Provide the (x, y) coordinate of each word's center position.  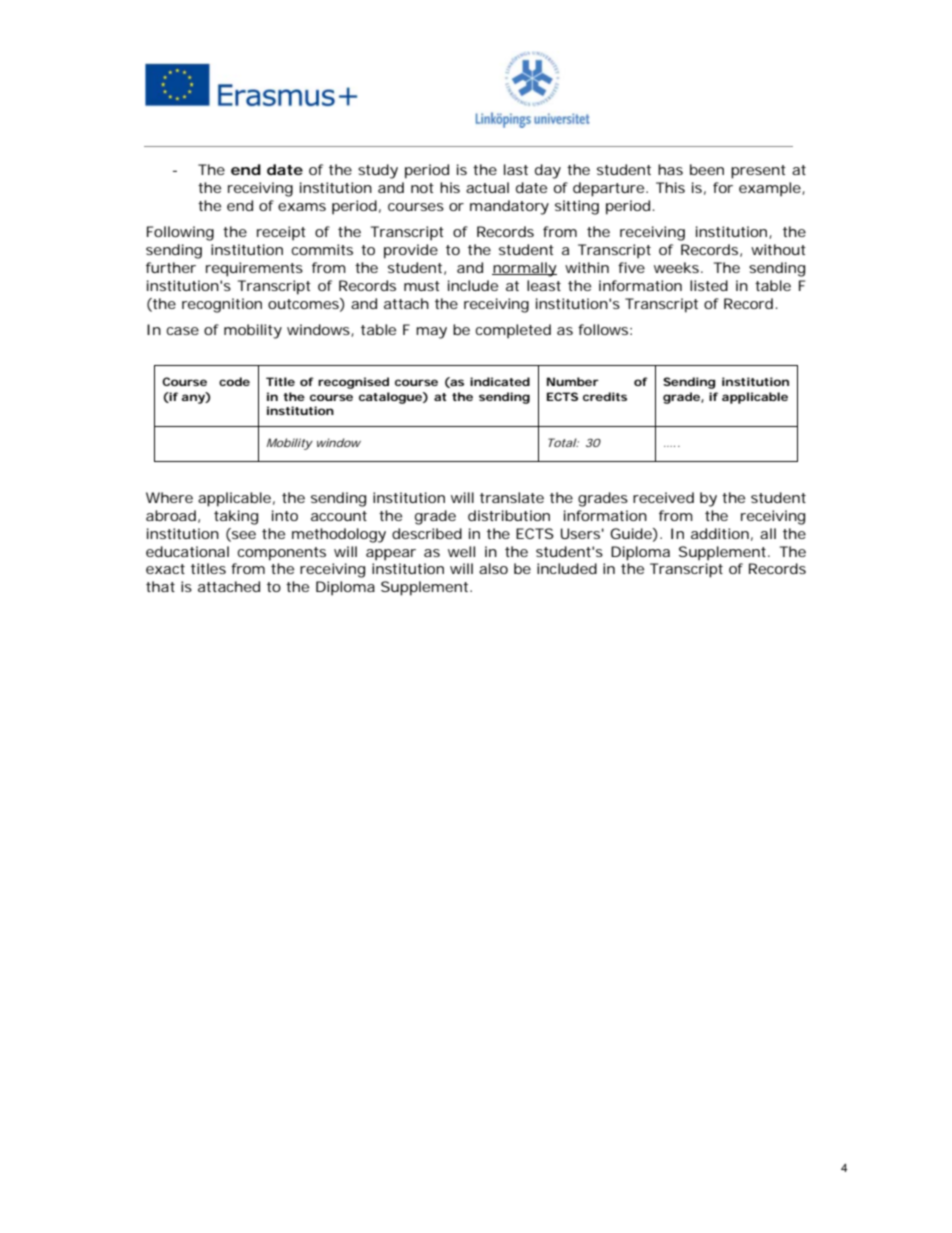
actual (487, 187)
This (670, 187)
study (378, 171)
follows (605, 329)
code (234, 381)
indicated (500, 381)
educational (187, 551)
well (461, 551)
